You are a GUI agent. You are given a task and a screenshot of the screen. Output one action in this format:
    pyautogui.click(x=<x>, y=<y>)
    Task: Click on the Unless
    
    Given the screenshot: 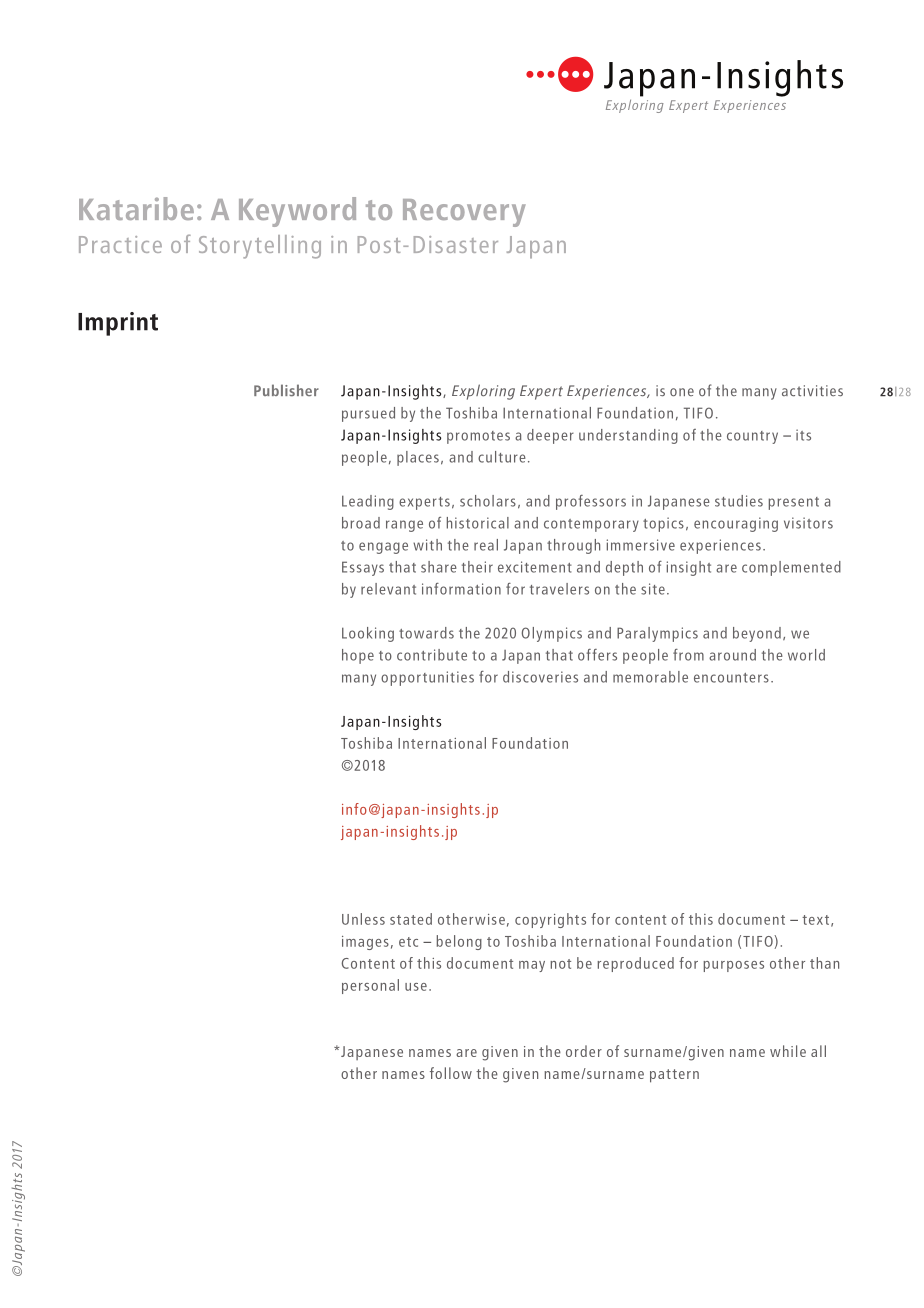 What is the action you would take?
    pyautogui.click(x=363, y=919)
